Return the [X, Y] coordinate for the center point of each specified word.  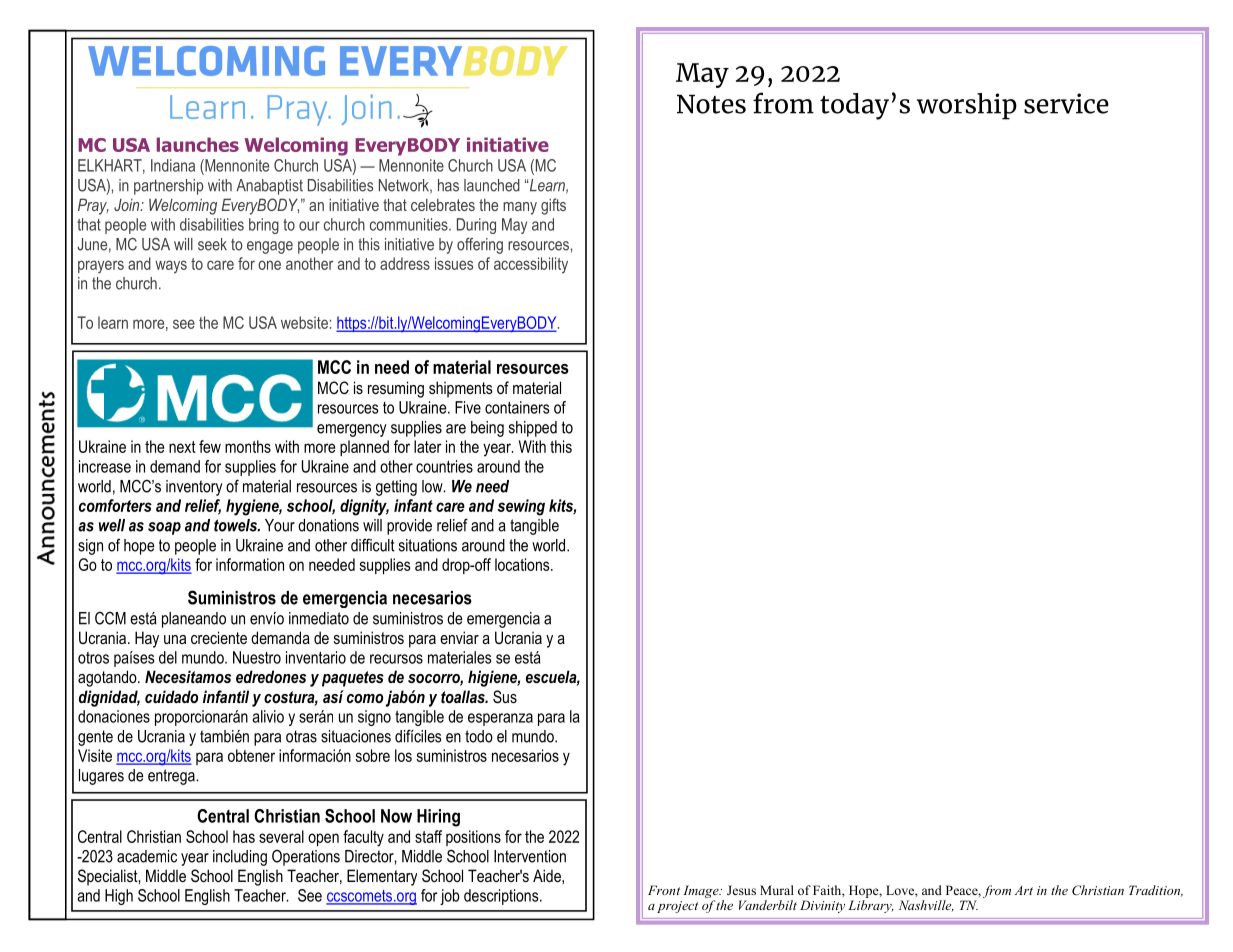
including [240, 858]
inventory [194, 488]
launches [198, 144]
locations [523, 564]
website [304, 322]
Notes [711, 104]
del [168, 657]
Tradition [1156, 891]
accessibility [531, 265]
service [1066, 103]
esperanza [500, 719]
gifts [553, 206]
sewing [521, 507]
